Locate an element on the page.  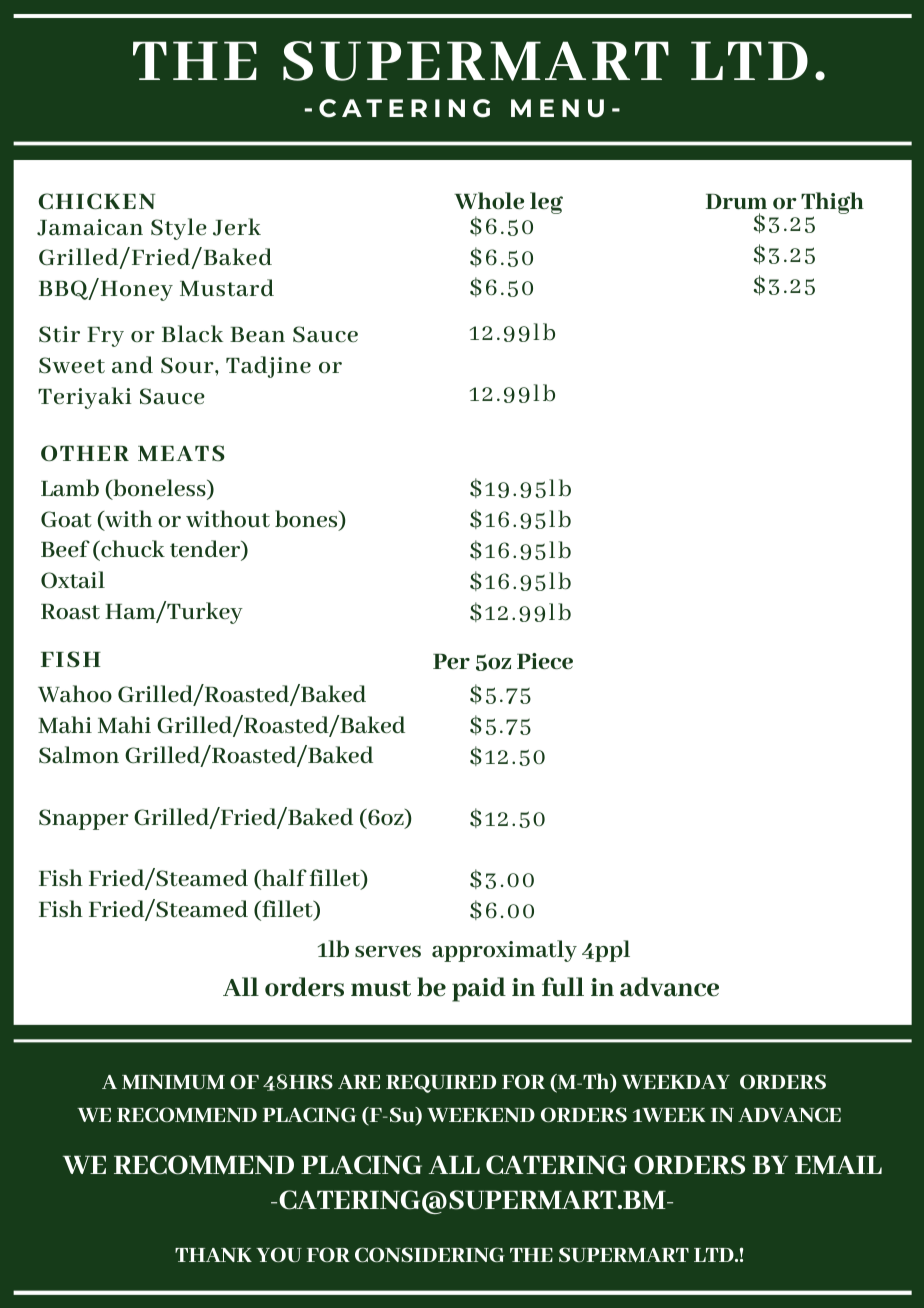
CONSIDERING is located at coordinates (430, 1254).
